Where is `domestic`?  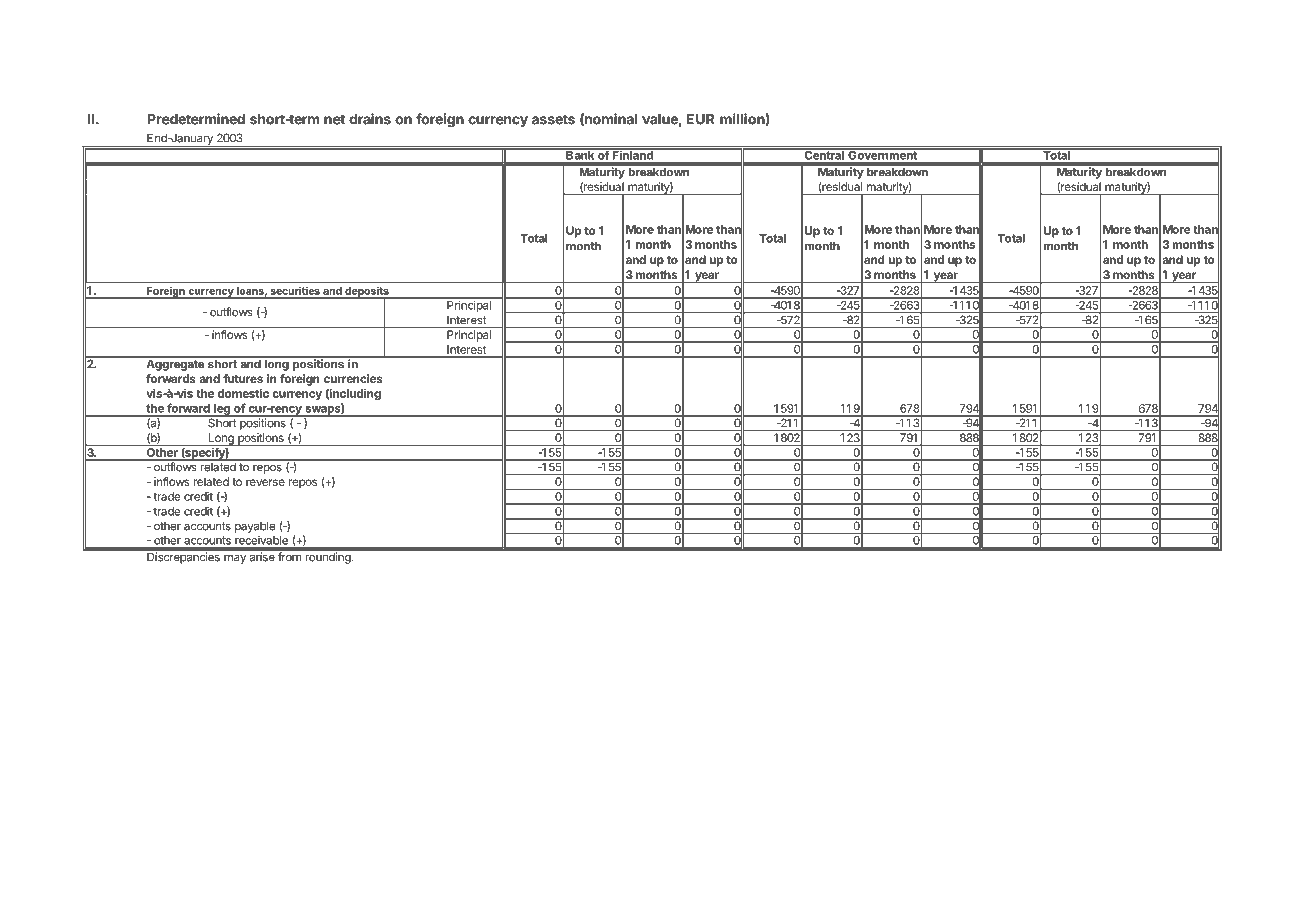 domestic is located at coordinates (243, 393).
